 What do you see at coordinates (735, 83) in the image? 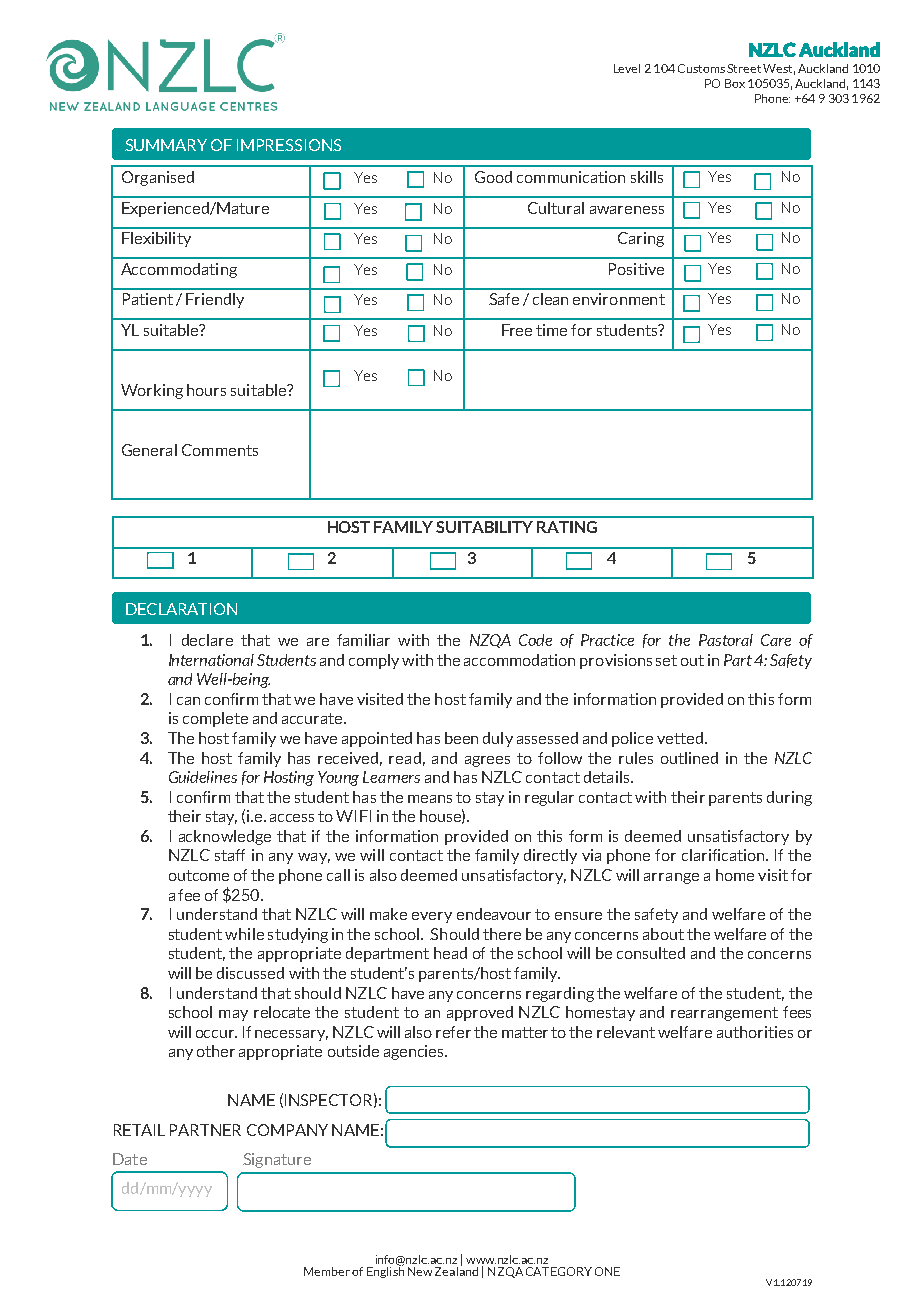
I see `Box` at bounding box center [735, 83].
